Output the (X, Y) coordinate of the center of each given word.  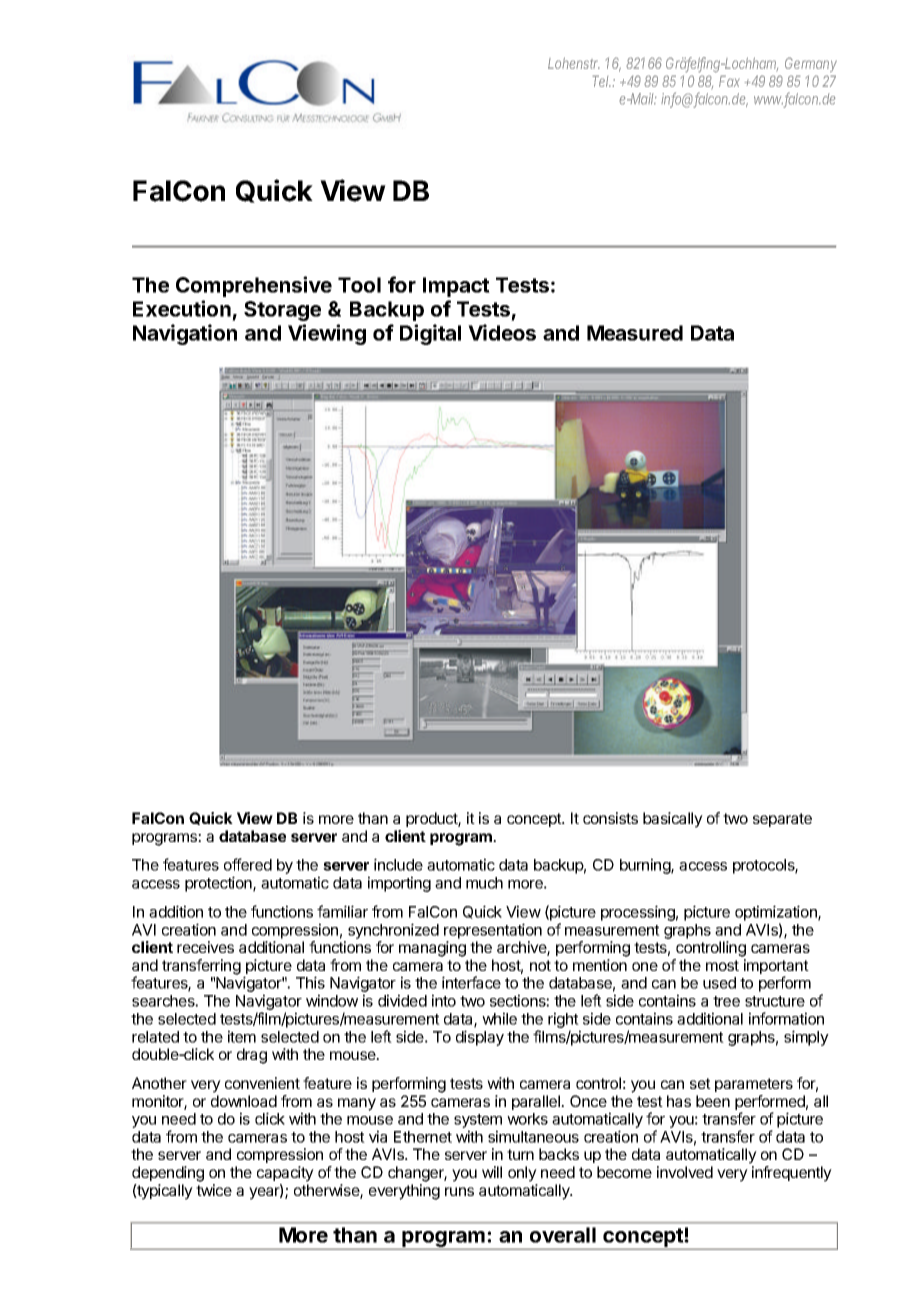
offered (248, 864)
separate (782, 820)
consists (610, 818)
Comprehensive (254, 286)
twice (214, 1190)
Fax (729, 81)
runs (459, 1191)
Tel (601, 81)
